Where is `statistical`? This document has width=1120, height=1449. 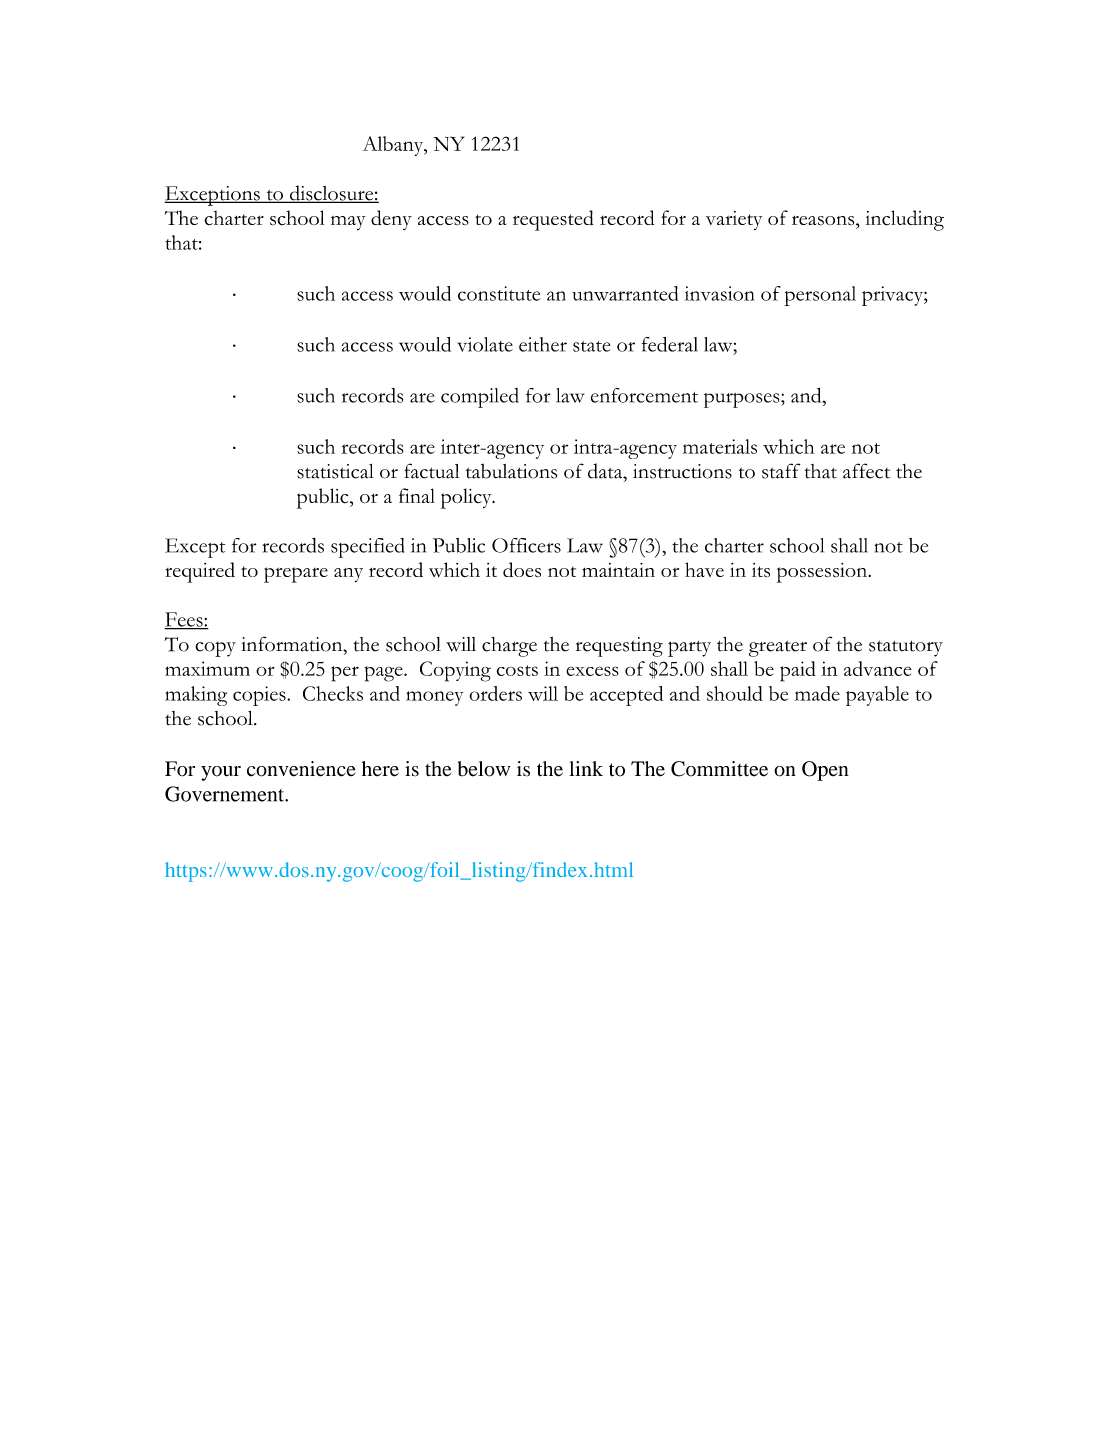 statistical is located at coordinates (335, 471).
